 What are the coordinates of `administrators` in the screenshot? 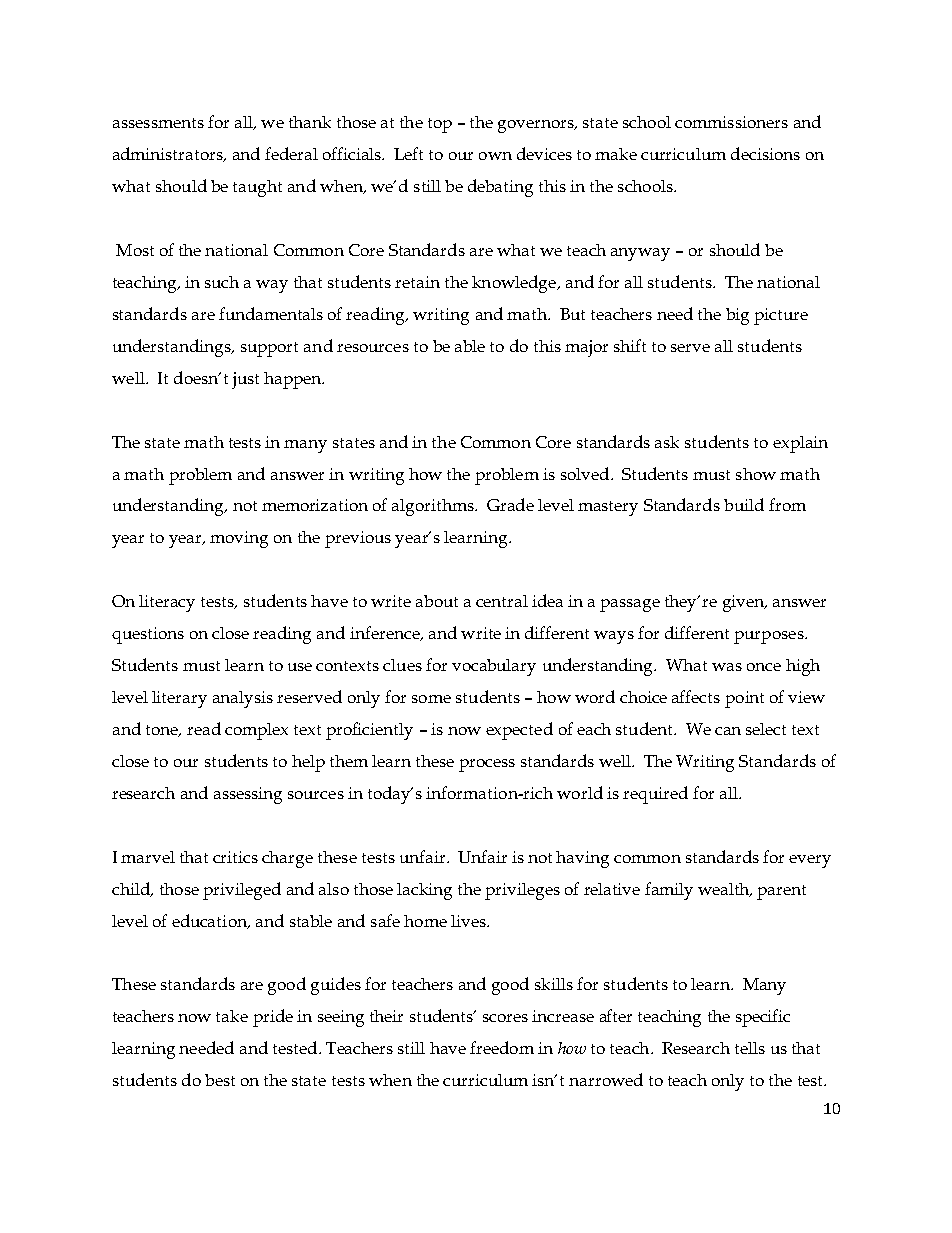 It's located at (169, 154).
